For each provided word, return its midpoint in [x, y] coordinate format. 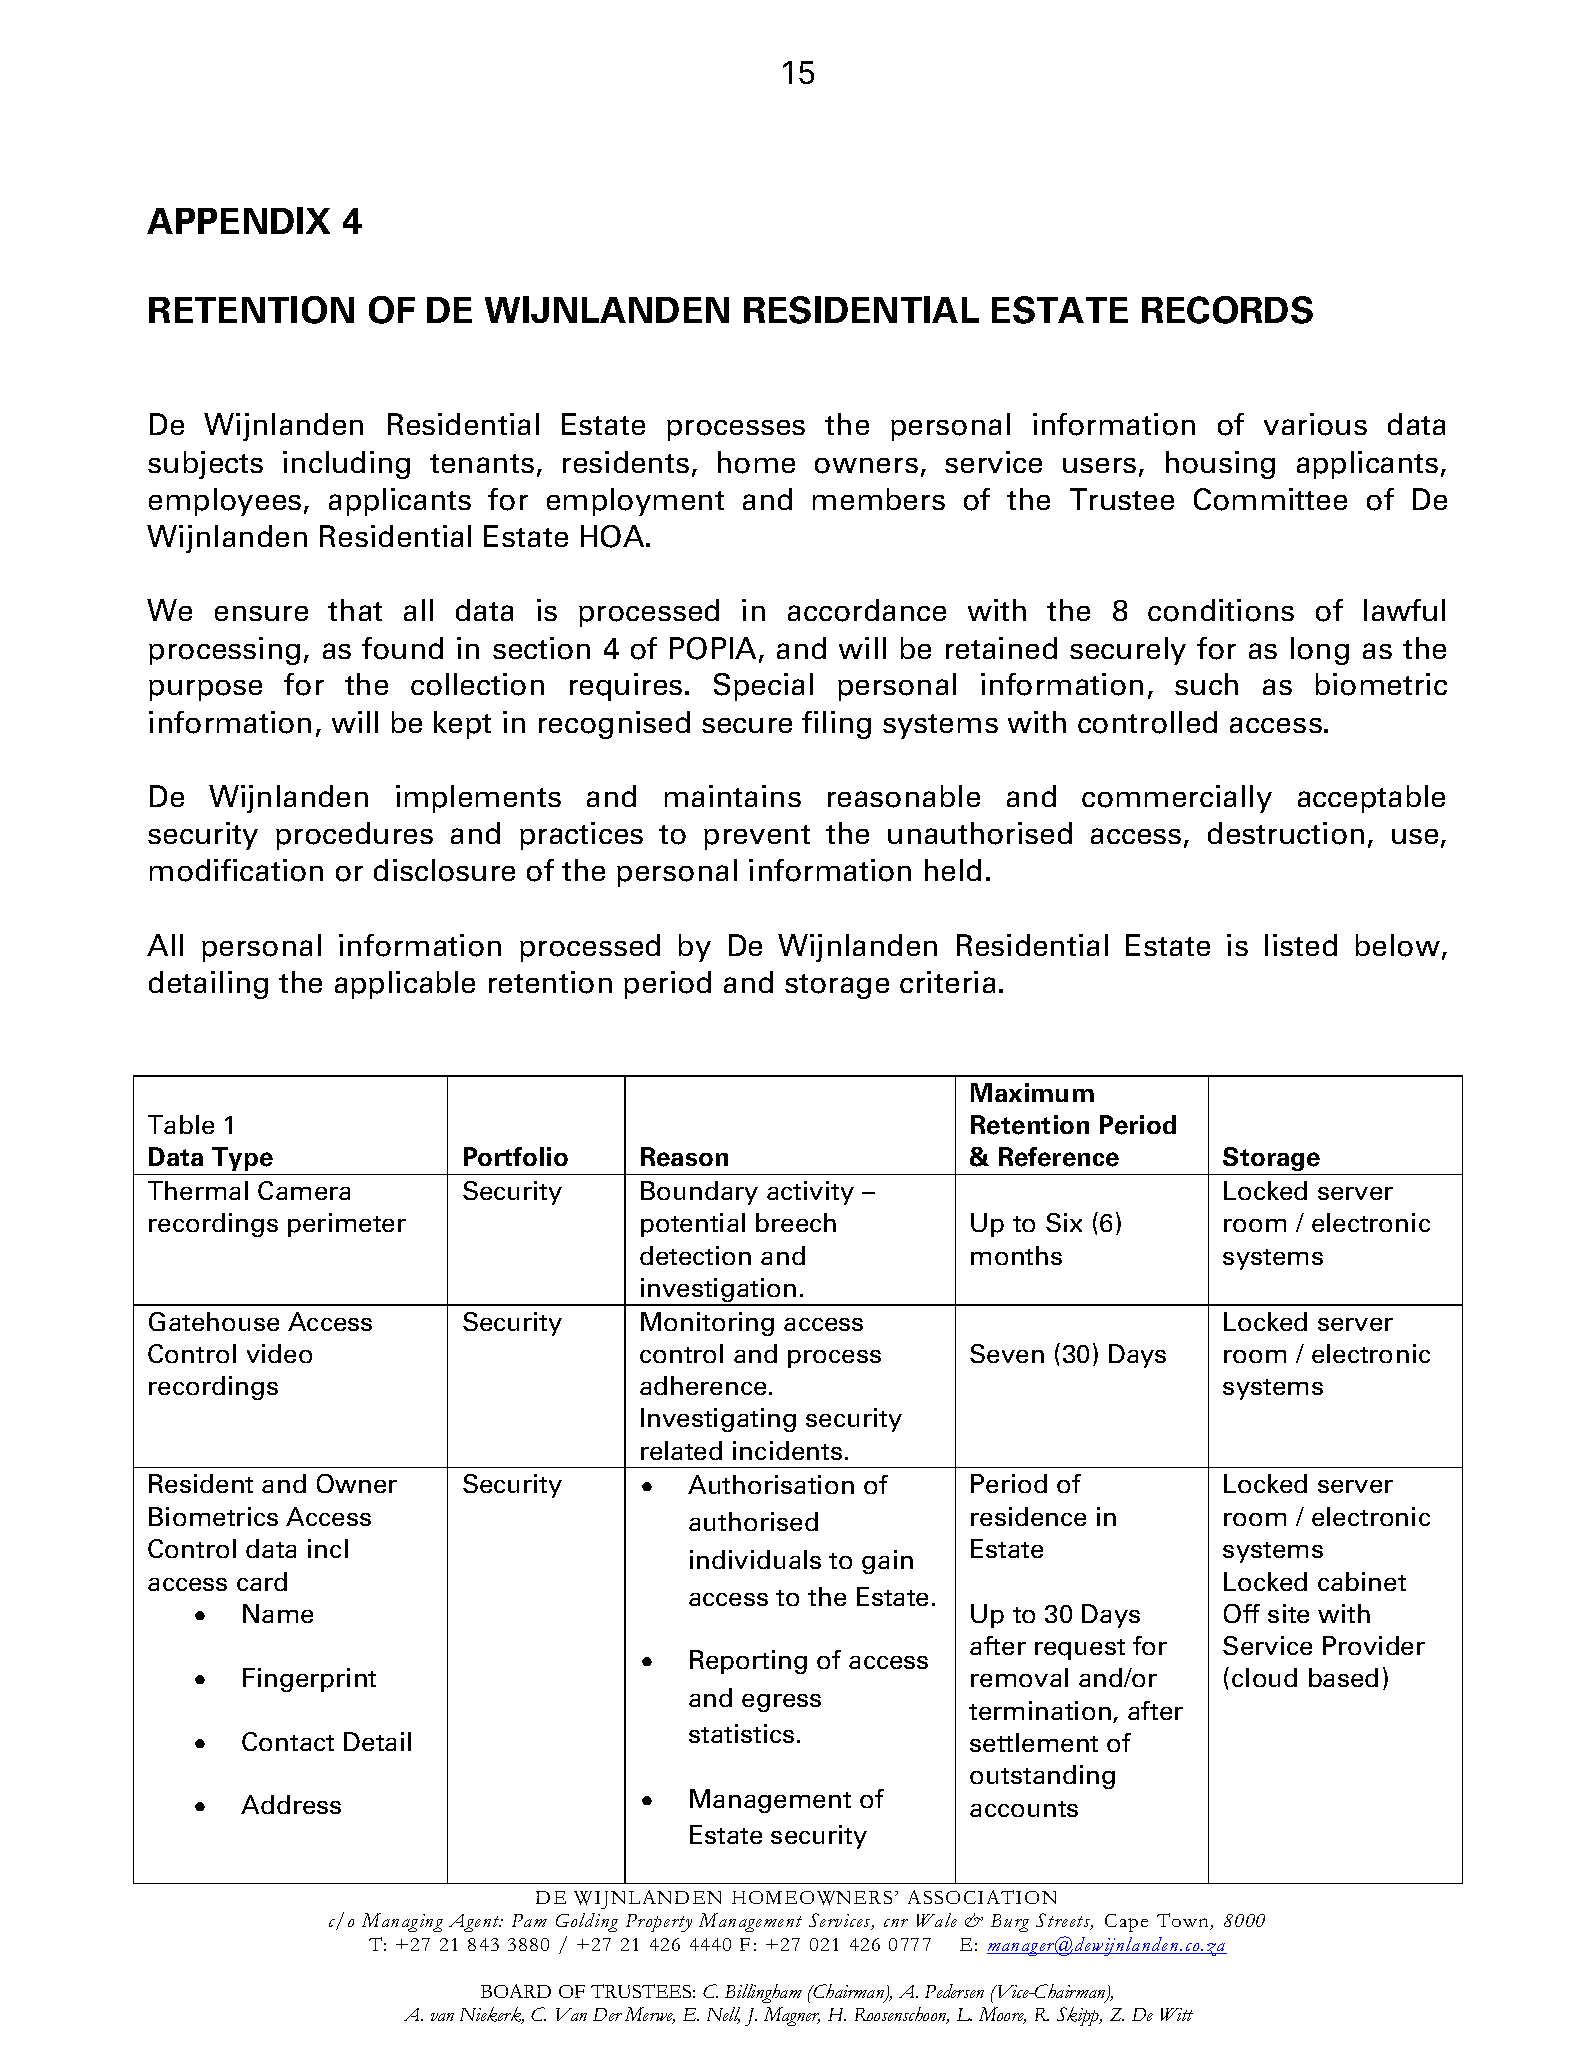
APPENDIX [238, 220]
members [879, 499]
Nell [723, 2015]
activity [810, 1193]
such [1206, 684]
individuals [755, 1559]
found [402, 648]
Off [1242, 1613]
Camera [304, 1190]
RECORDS [1227, 310]
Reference [1059, 1157]
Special [763, 687]
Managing [402, 1922]
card [262, 1581]
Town [1184, 1921]
